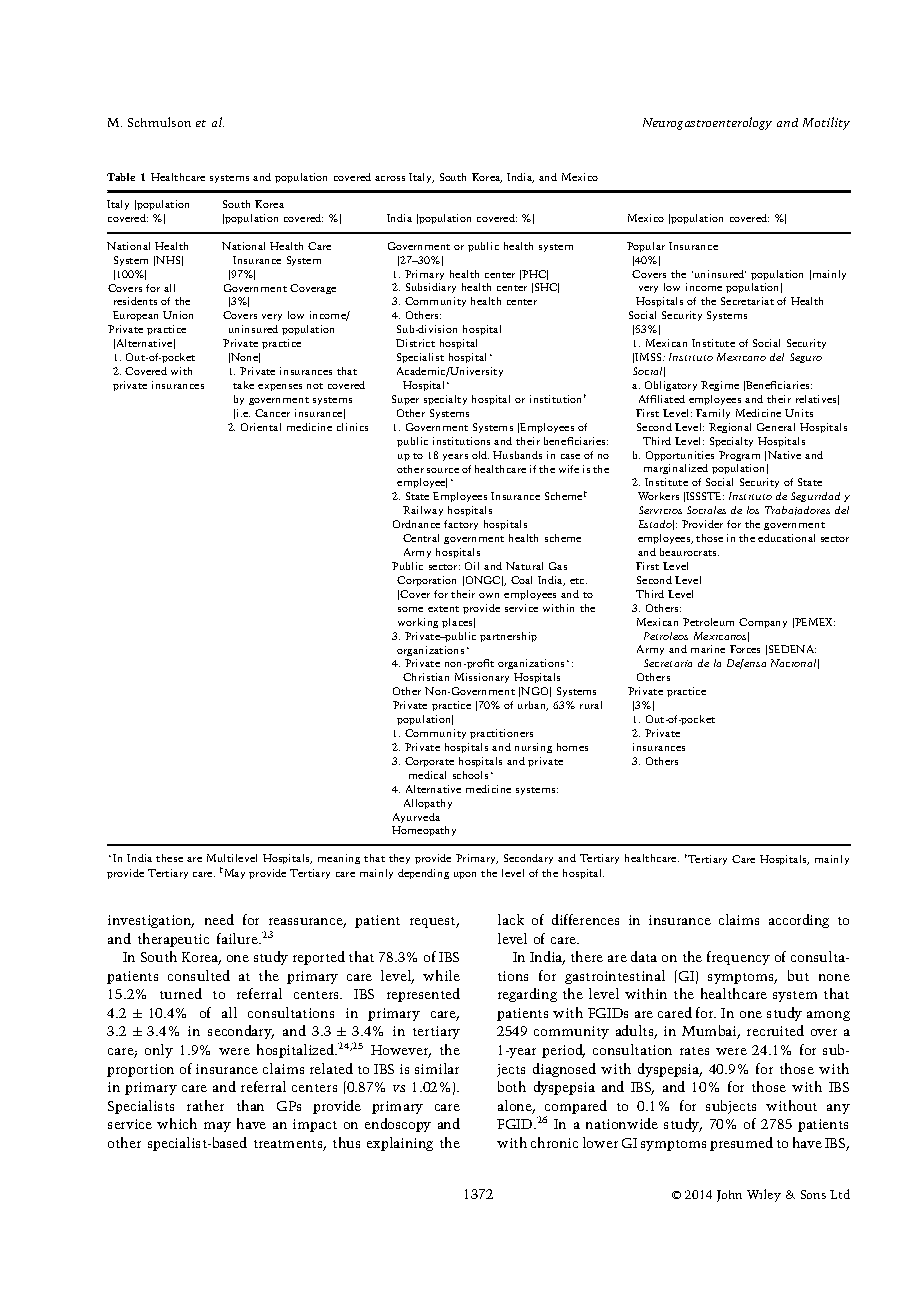 The image size is (924, 1308). I want to click on Motility, so click(826, 123).
